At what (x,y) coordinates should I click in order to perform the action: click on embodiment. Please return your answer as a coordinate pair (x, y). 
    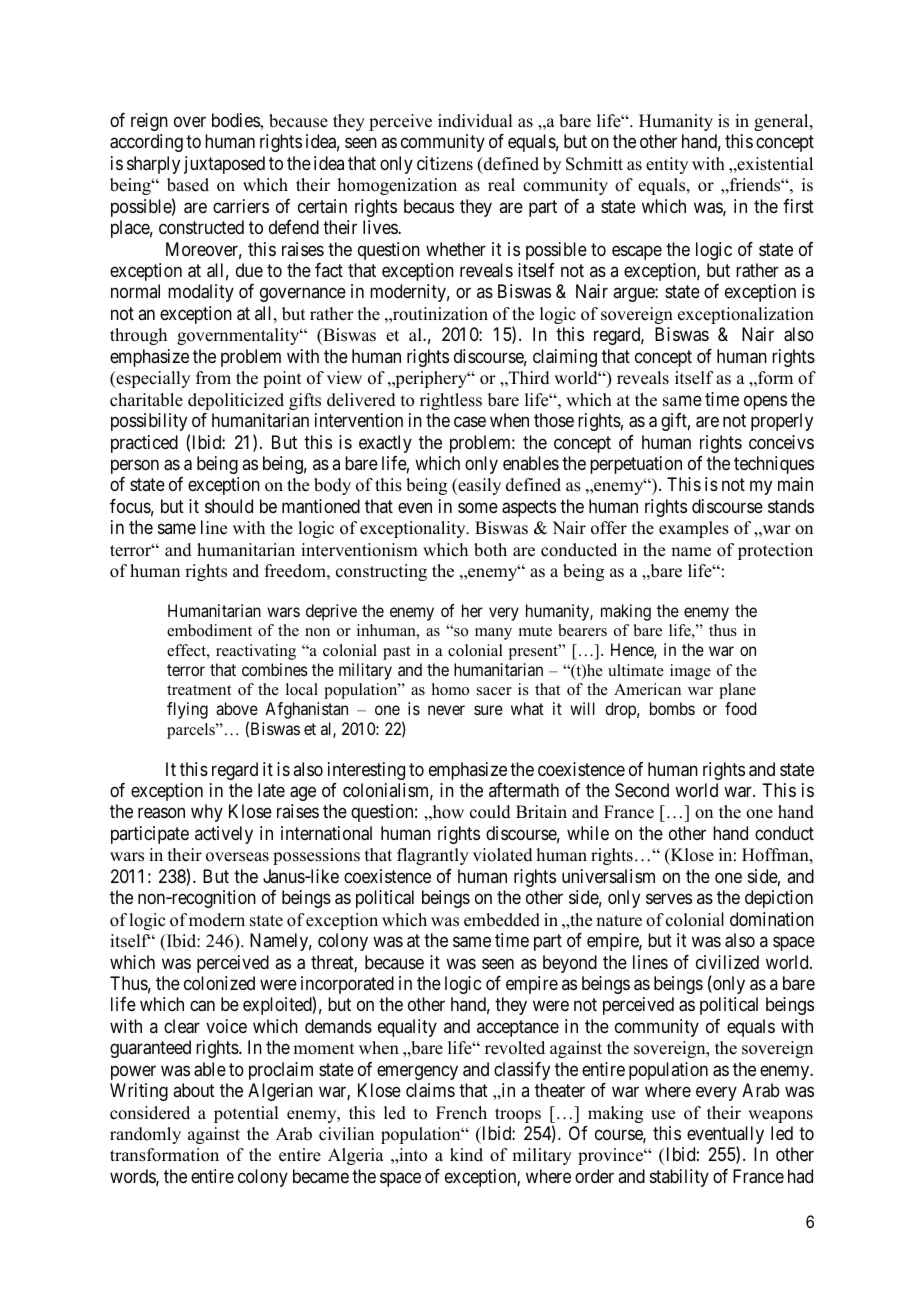
    Looking at the image, I should click on (209, 630).
